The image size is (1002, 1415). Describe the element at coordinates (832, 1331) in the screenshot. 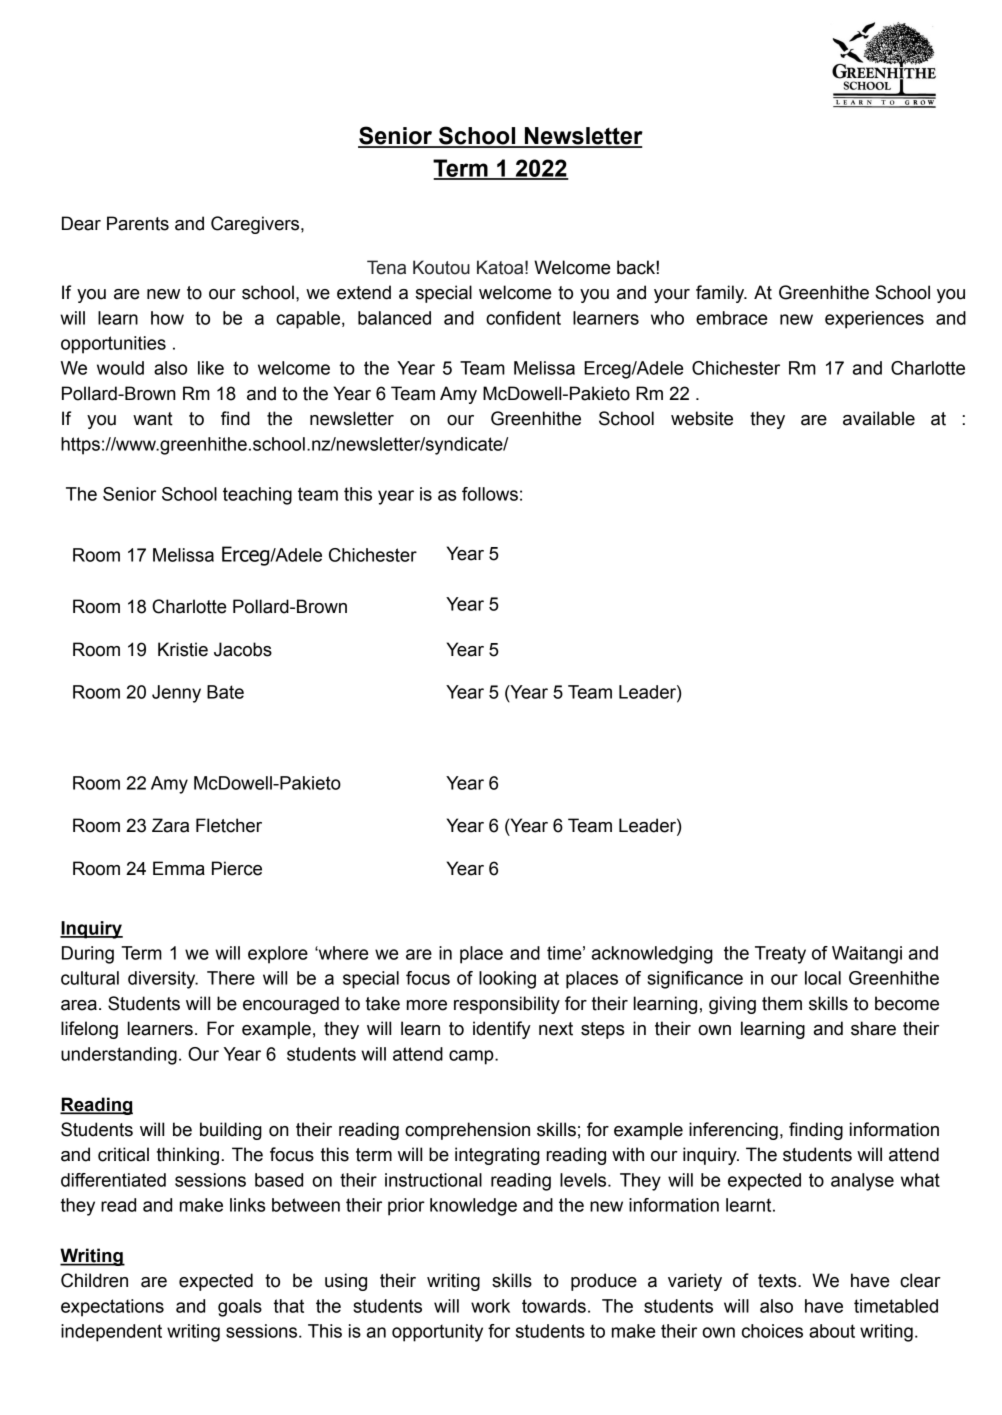

I see `about` at that location.
